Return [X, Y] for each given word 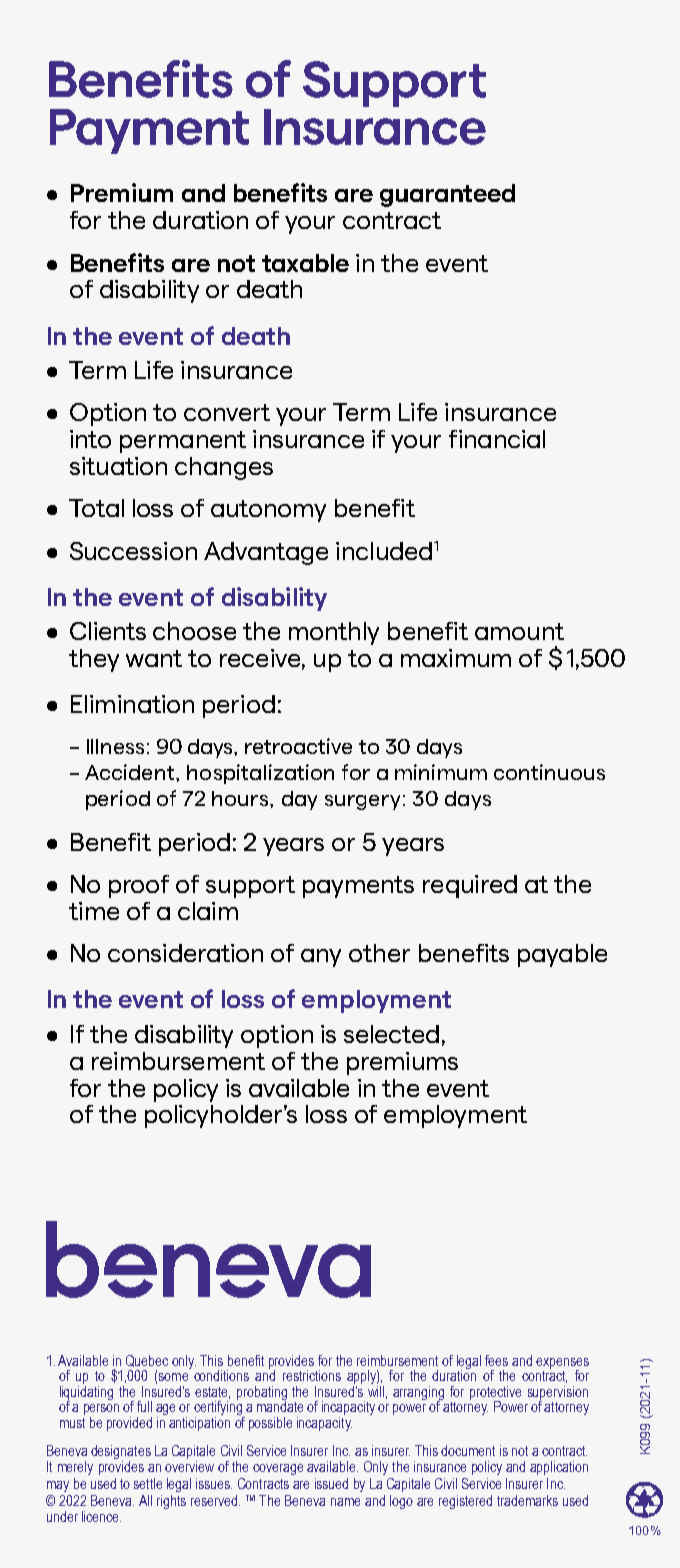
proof [139, 886]
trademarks [527, 1500]
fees [496, 1360]
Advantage [266, 553]
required [470, 886]
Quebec [147, 1361]
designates [121, 1452]
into [90, 439]
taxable [305, 263]
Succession [133, 551]
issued [331, 1483]
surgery [362, 802]
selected [391, 1034]
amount [519, 631]
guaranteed [447, 195]
